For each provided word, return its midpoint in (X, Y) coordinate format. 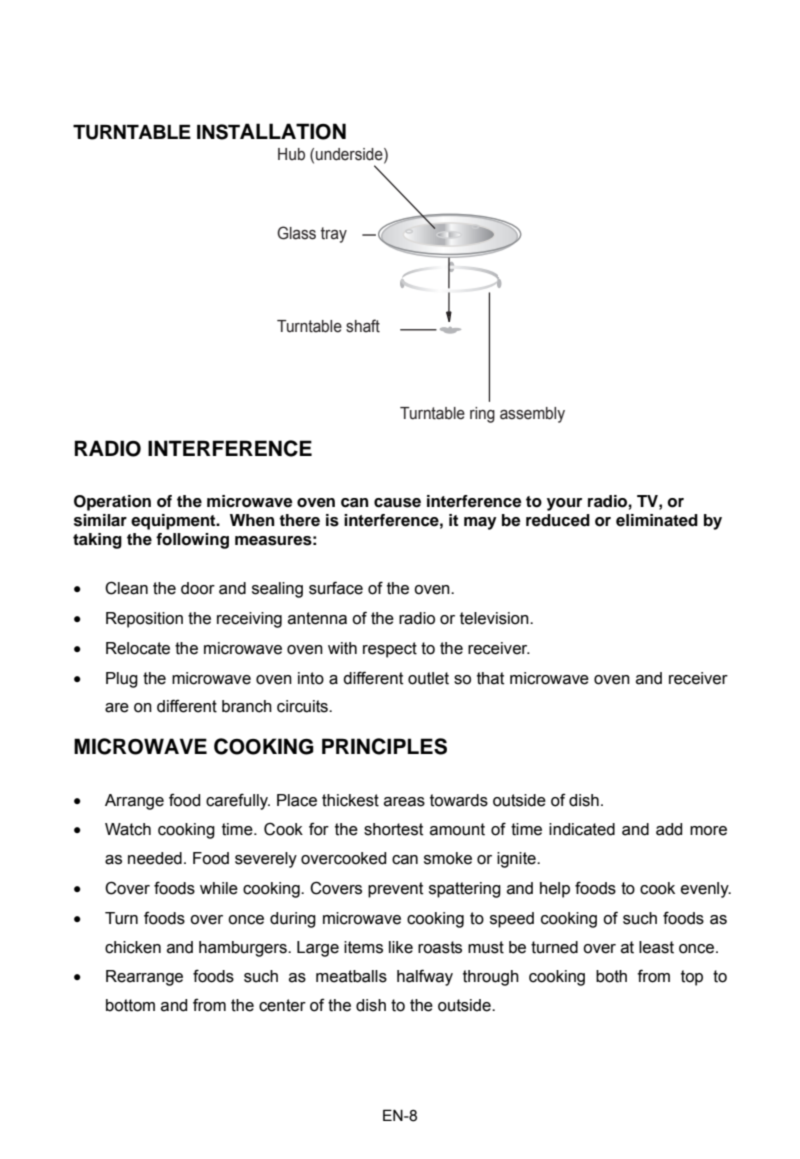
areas (404, 802)
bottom (130, 1005)
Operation (112, 503)
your (564, 504)
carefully (238, 801)
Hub (291, 154)
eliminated (657, 520)
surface (336, 588)
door (198, 588)
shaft (363, 326)
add (669, 829)
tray (334, 235)
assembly (532, 415)
